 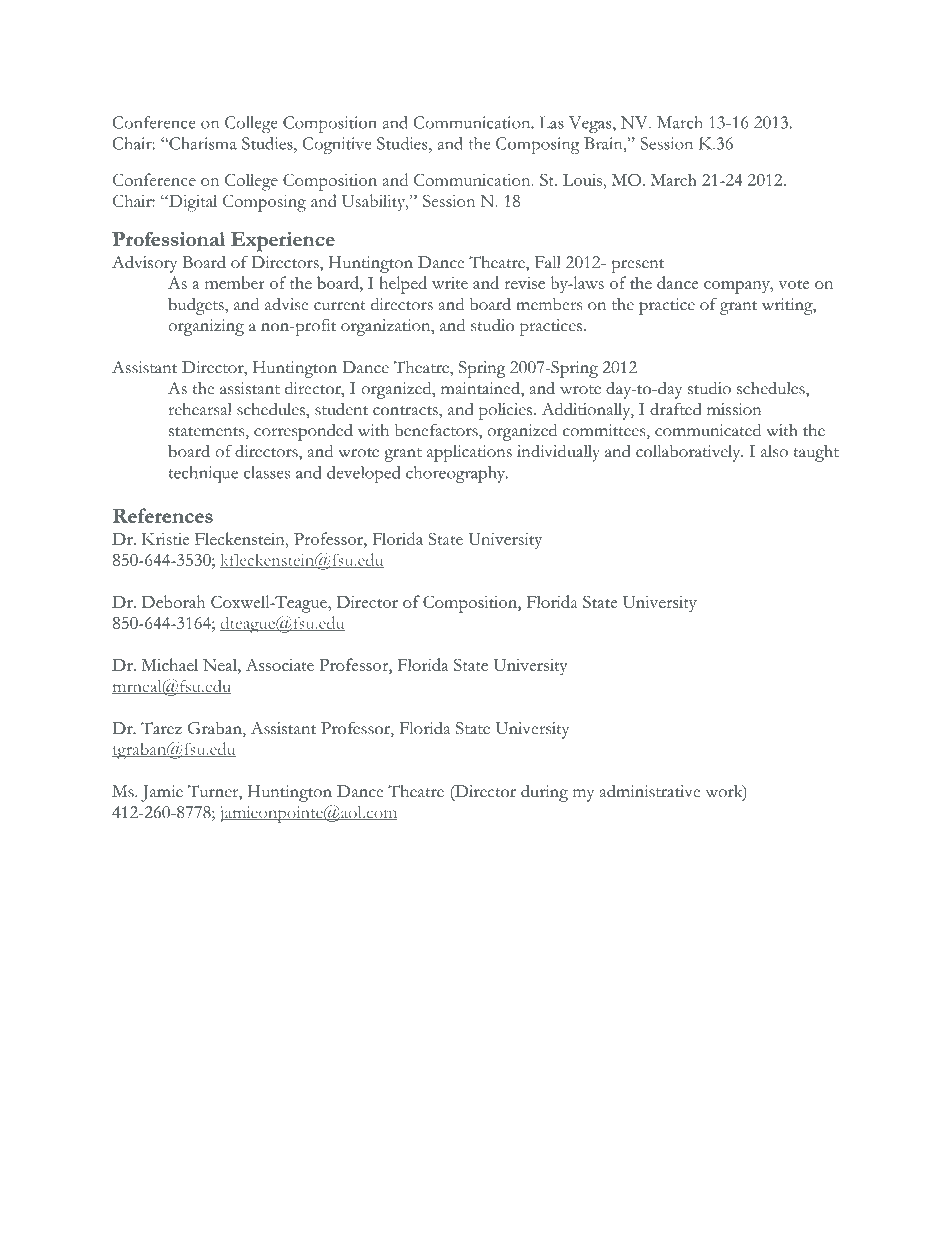 What do you see at coordinates (456, 474) in the screenshot?
I see `choreography` at bounding box center [456, 474].
